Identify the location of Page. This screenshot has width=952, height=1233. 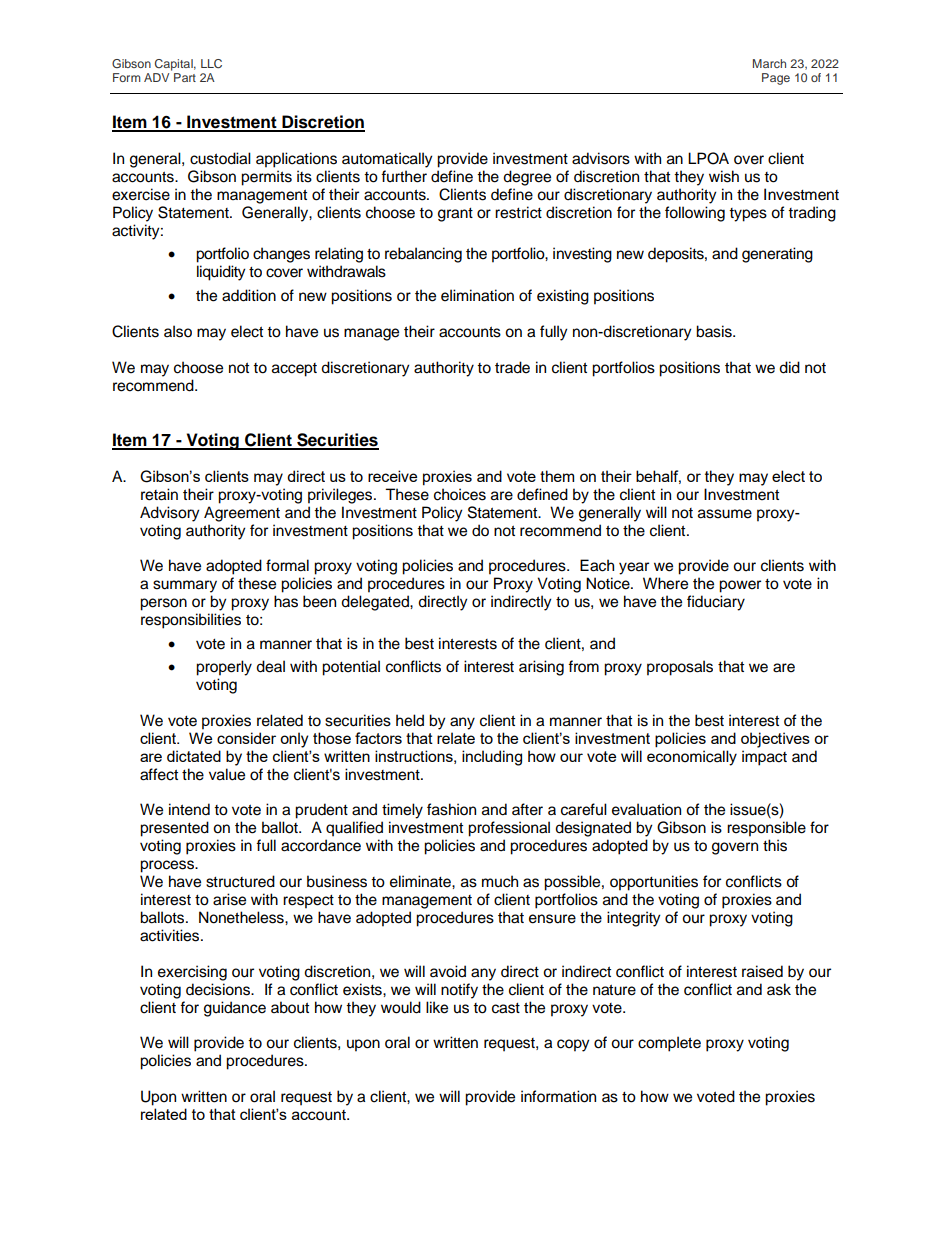
(776, 79).
